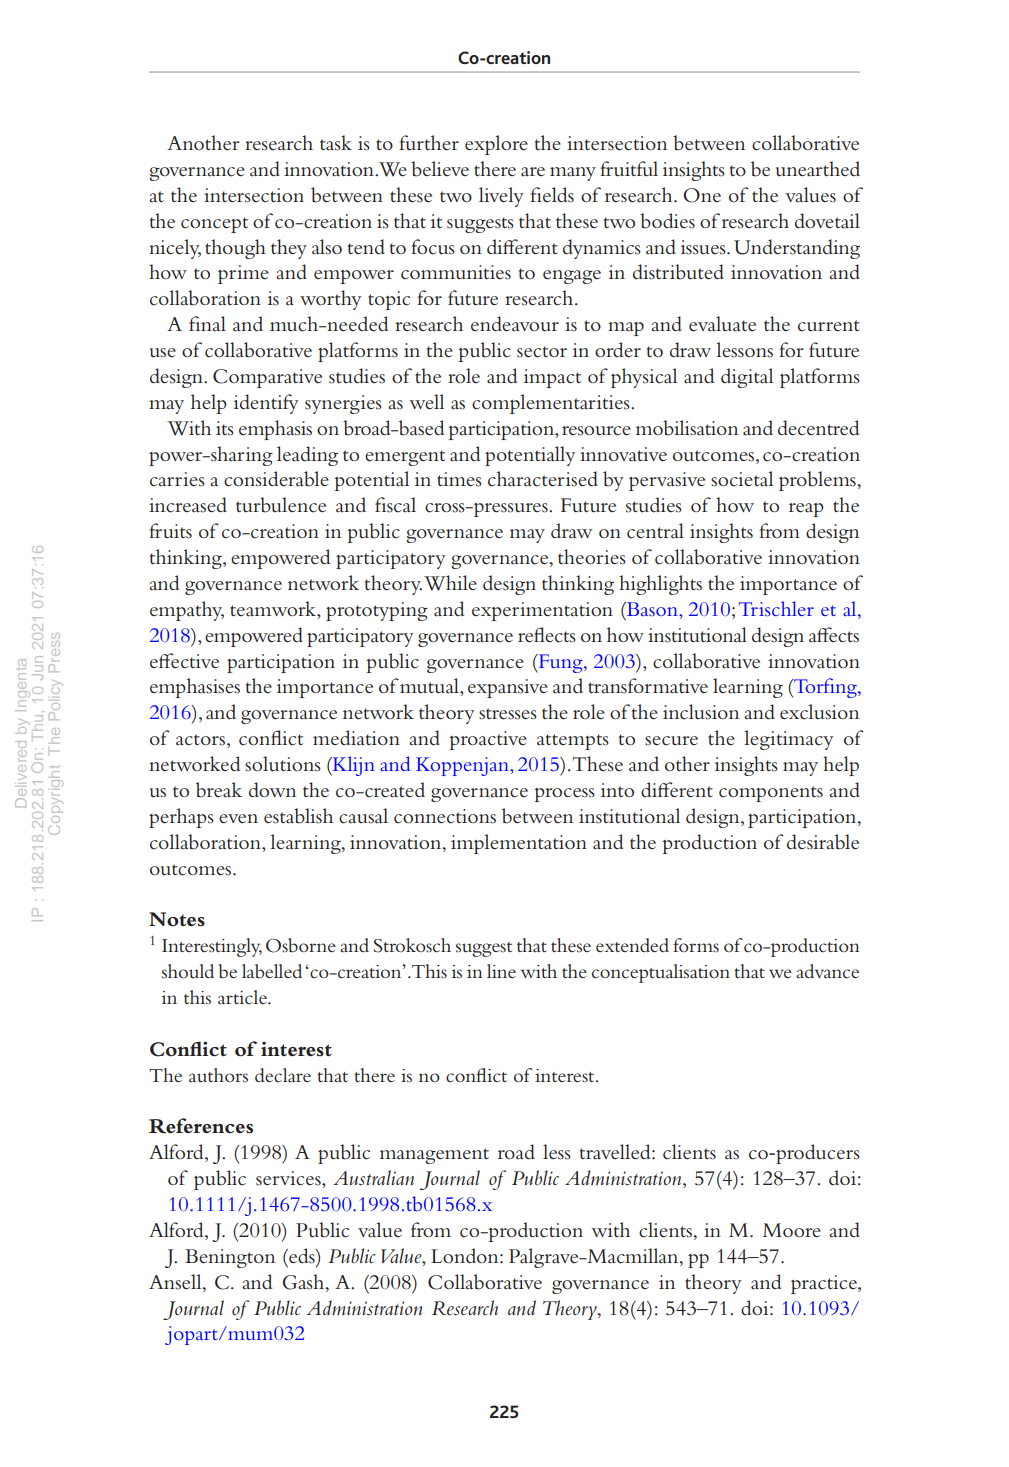 The image size is (1009, 1467). What do you see at coordinates (434, 1156) in the screenshot?
I see `management` at bounding box center [434, 1156].
